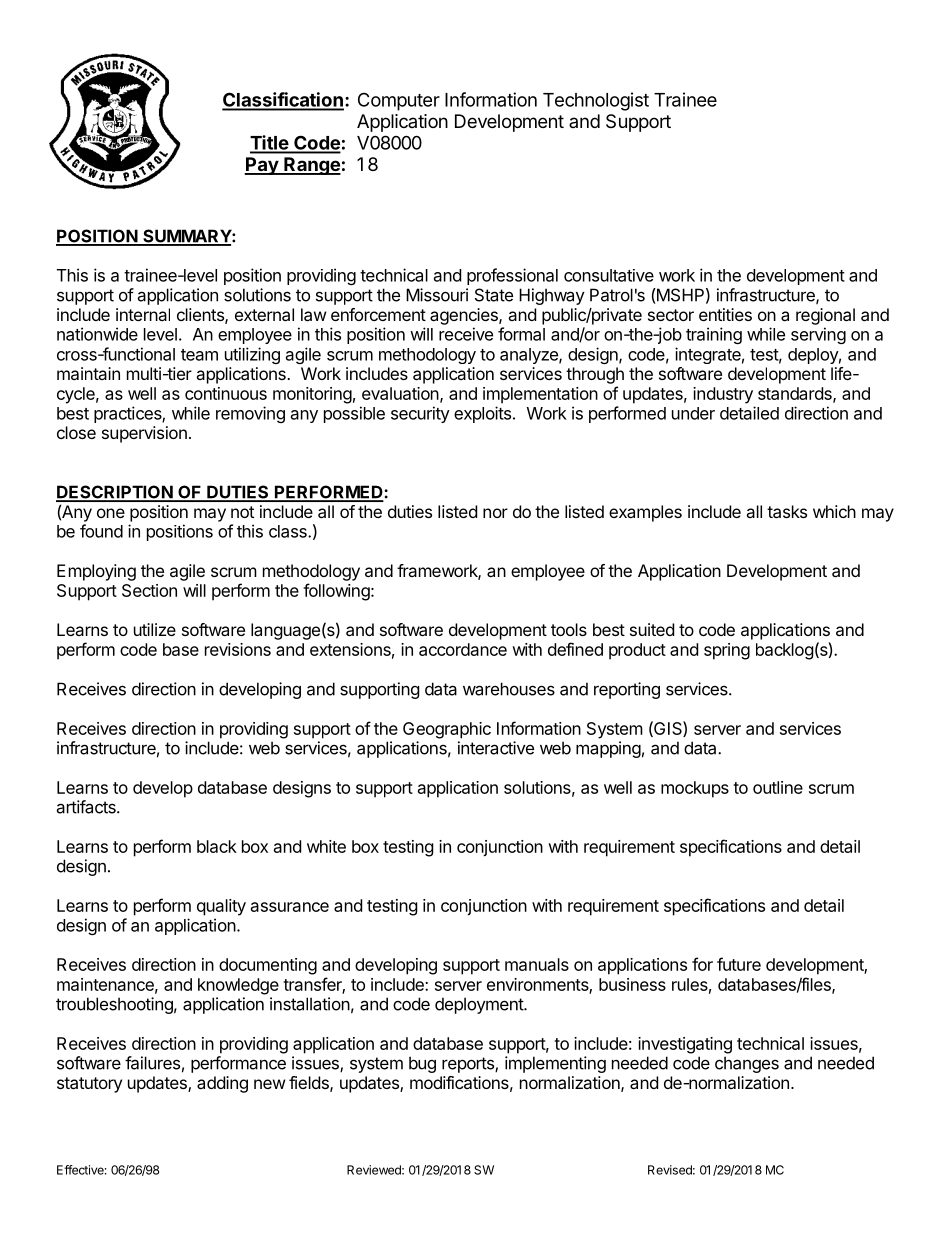  What do you see at coordinates (596, 101) in the screenshot?
I see `Technologist` at bounding box center [596, 101].
